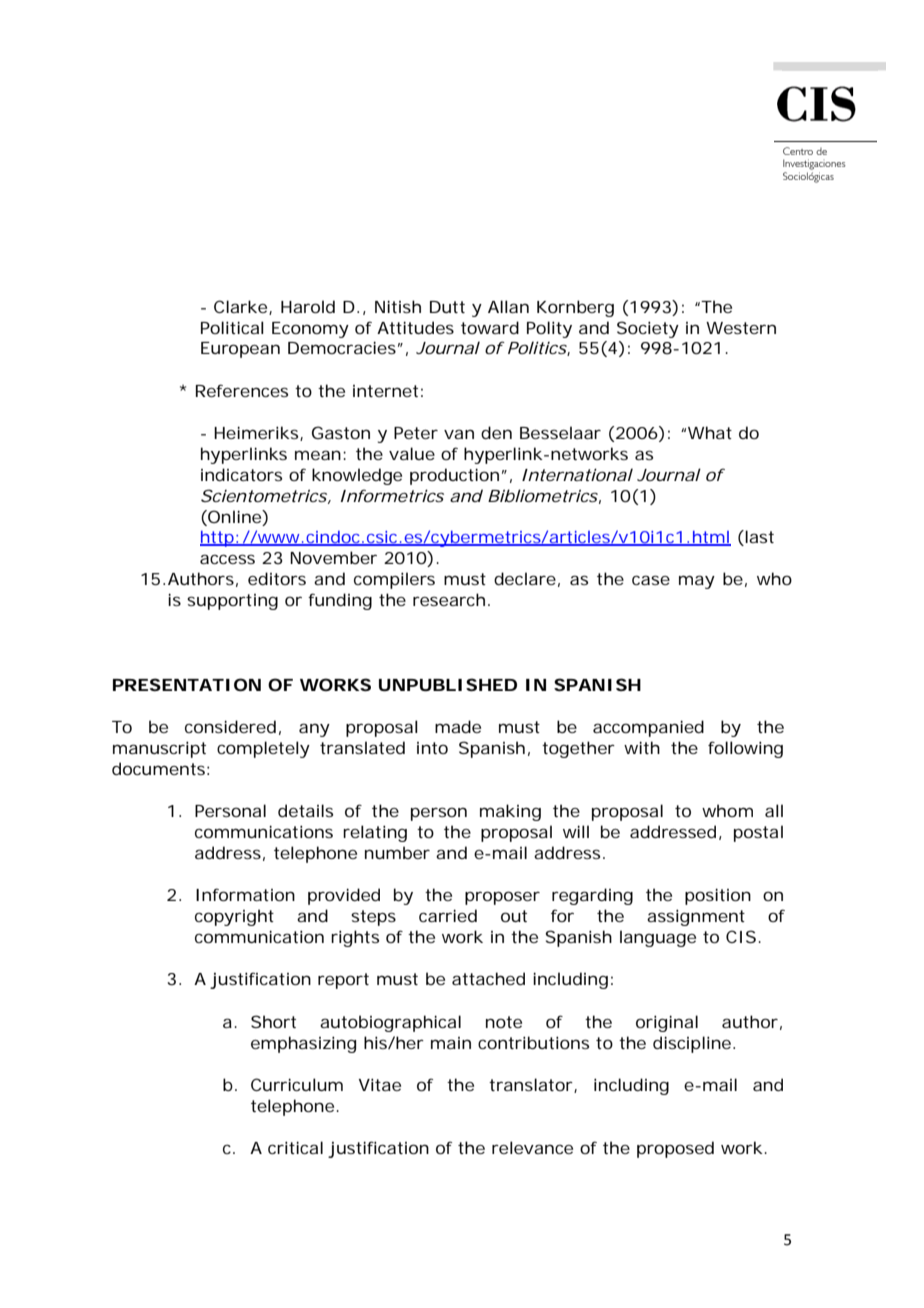 The height and width of the screenshot is (1308, 924). Describe the element at coordinates (798, 151) in the screenshot. I see `Centro` at that location.
